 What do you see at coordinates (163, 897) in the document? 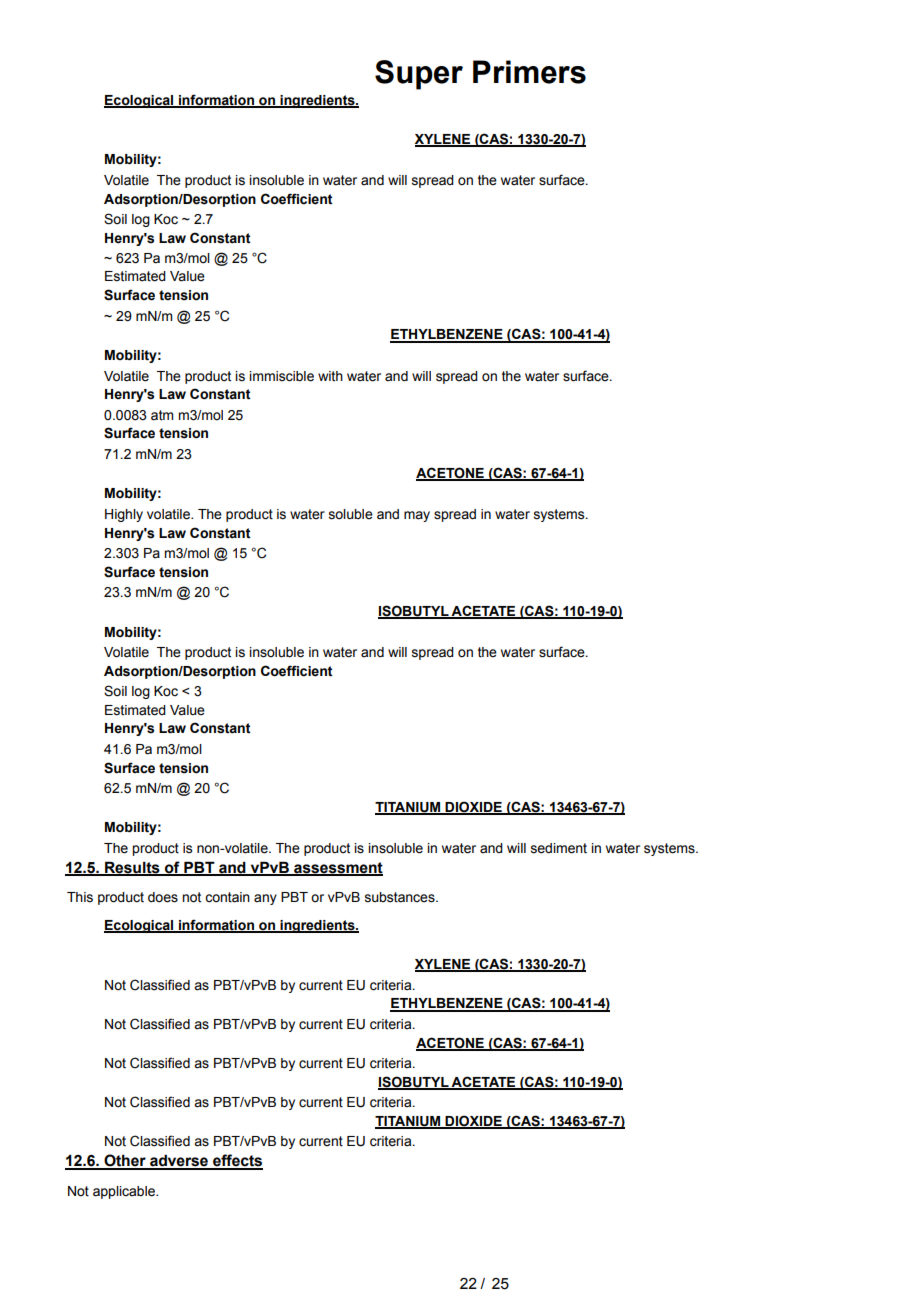
I see `does` at bounding box center [163, 897].
